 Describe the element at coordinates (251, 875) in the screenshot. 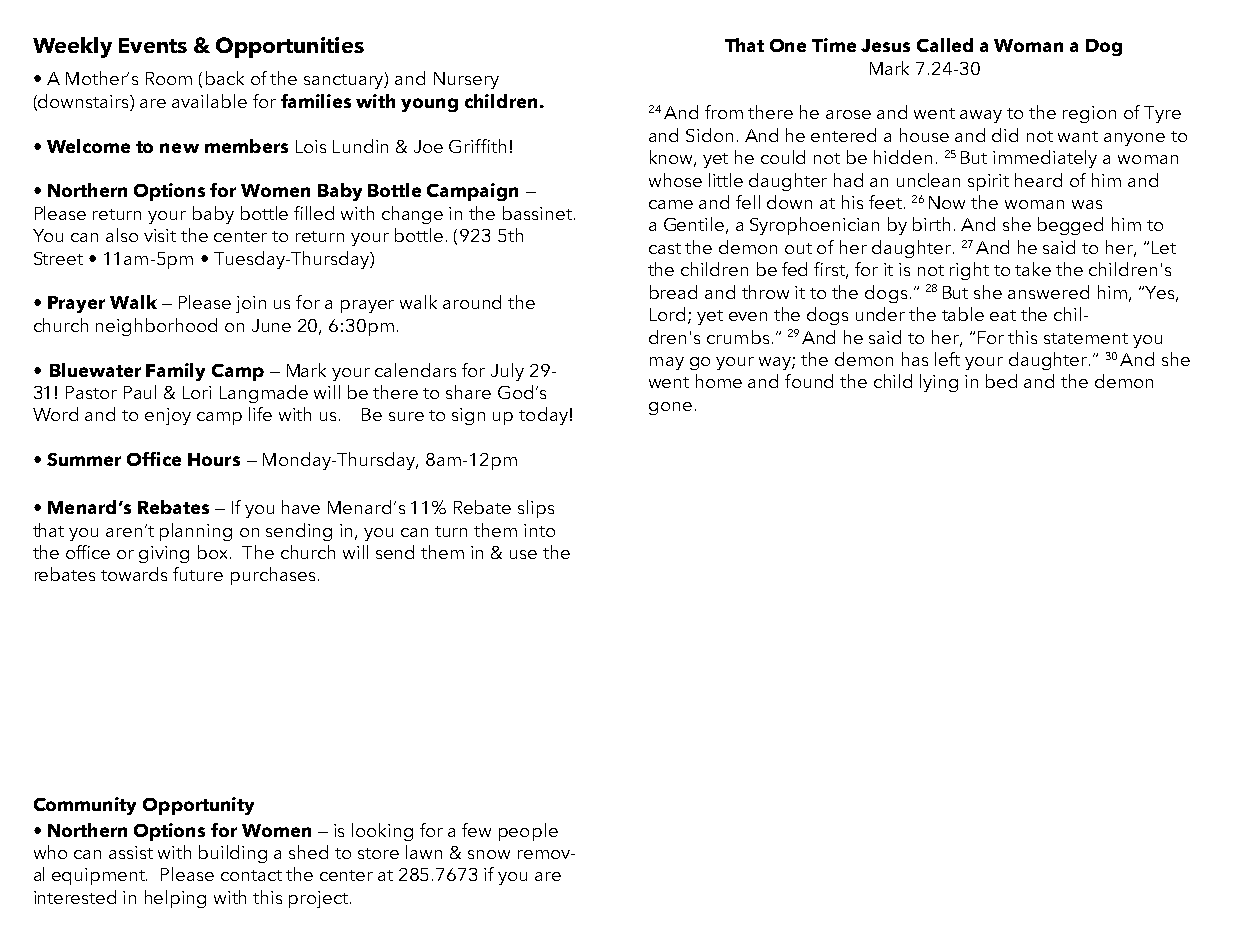

I see `contact` at that location.
